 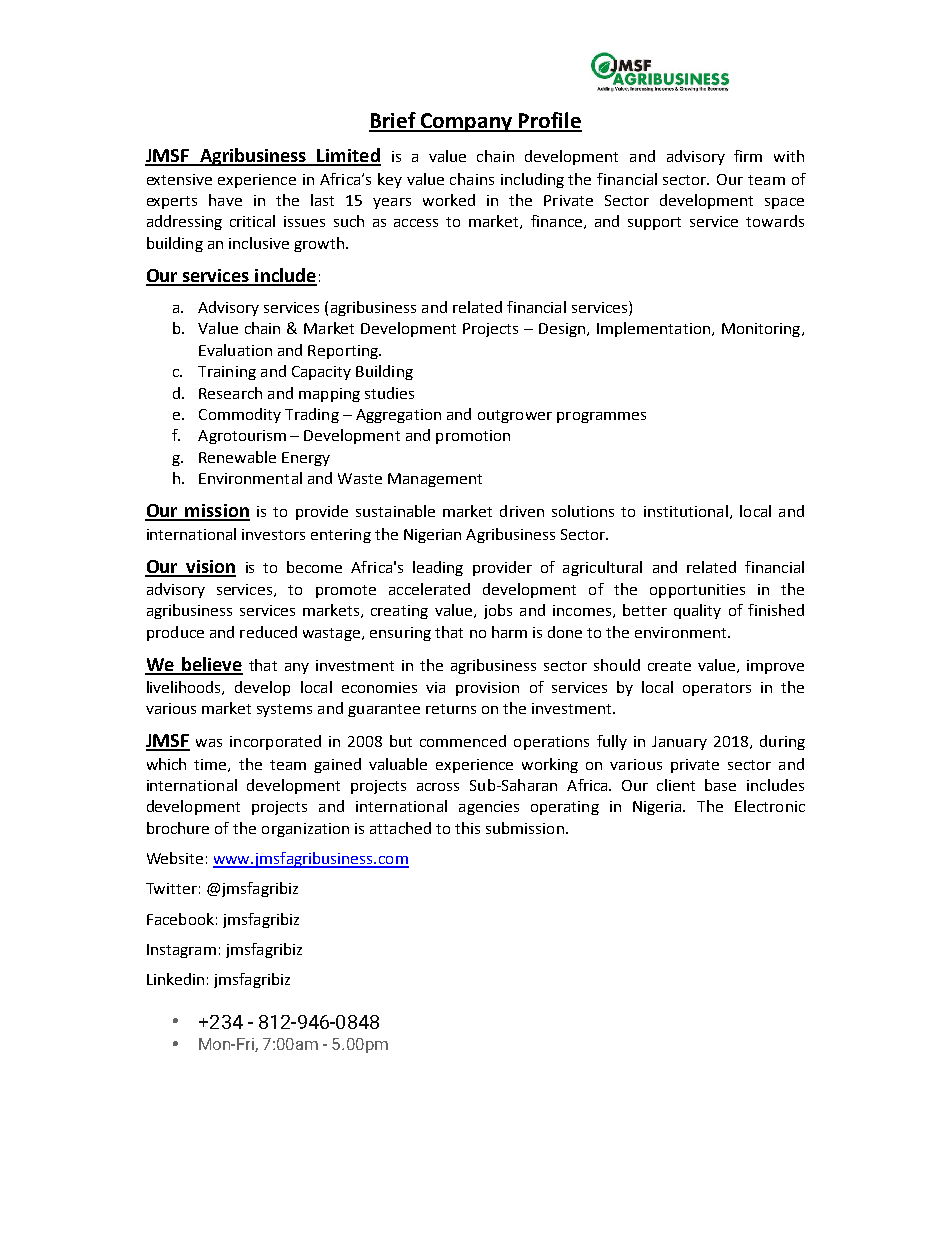 What do you see at coordinates (466, 122) in the screenshot?
I see `Company` at bounding box center [466, 122].
